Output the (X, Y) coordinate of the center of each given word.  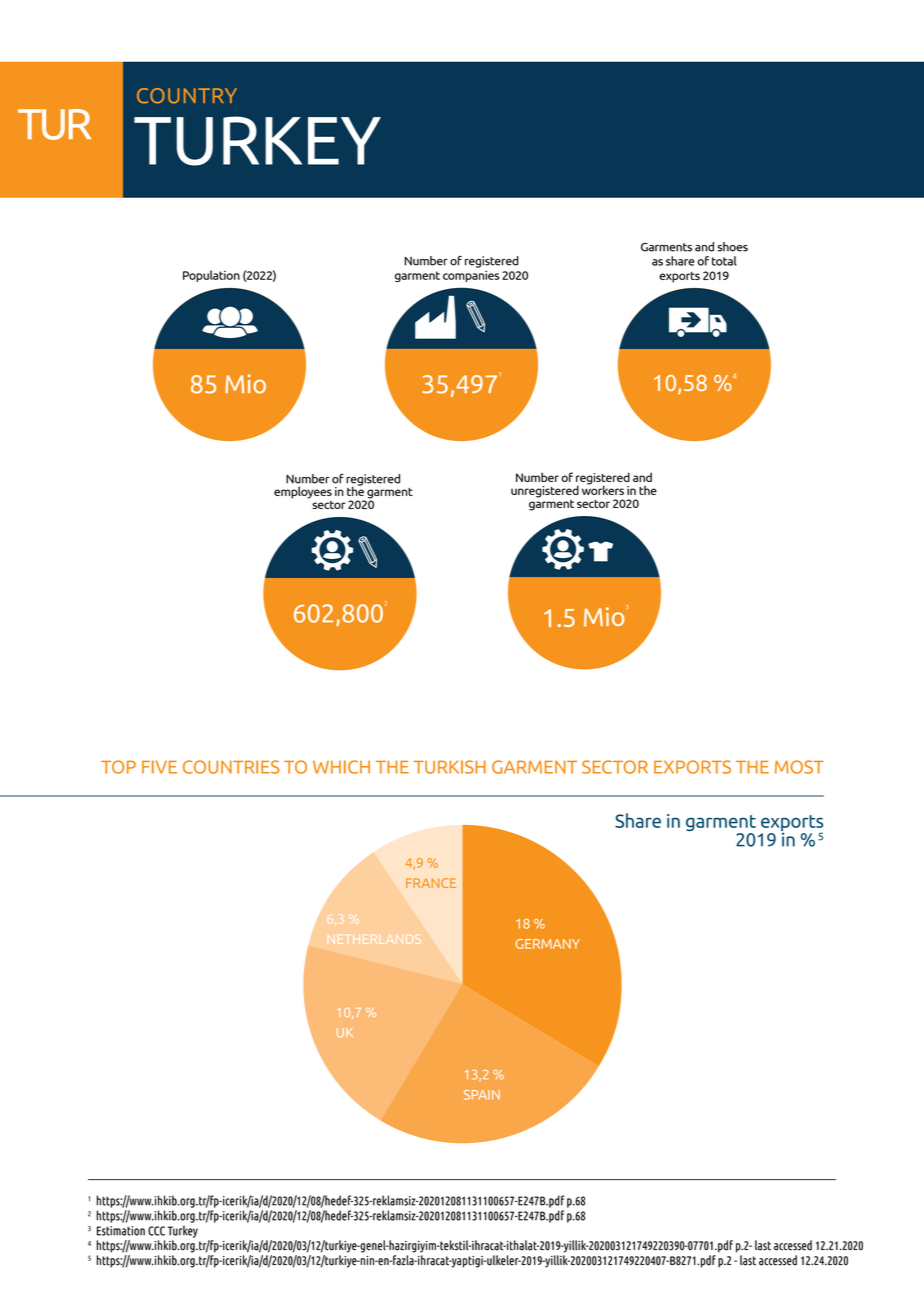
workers (603, 489)
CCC (156, 1231)
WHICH (341, 767)
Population (211, 276)
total (724, 261)
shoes (733, 247)
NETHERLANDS (374, 939)
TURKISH (450, 767)
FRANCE (431, 883)
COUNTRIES (231, 767)
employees (303, 492)
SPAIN (482, 1095)
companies (471, 276)
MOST (799, 767)
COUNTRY (187, 96)
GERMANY (548, 944)
